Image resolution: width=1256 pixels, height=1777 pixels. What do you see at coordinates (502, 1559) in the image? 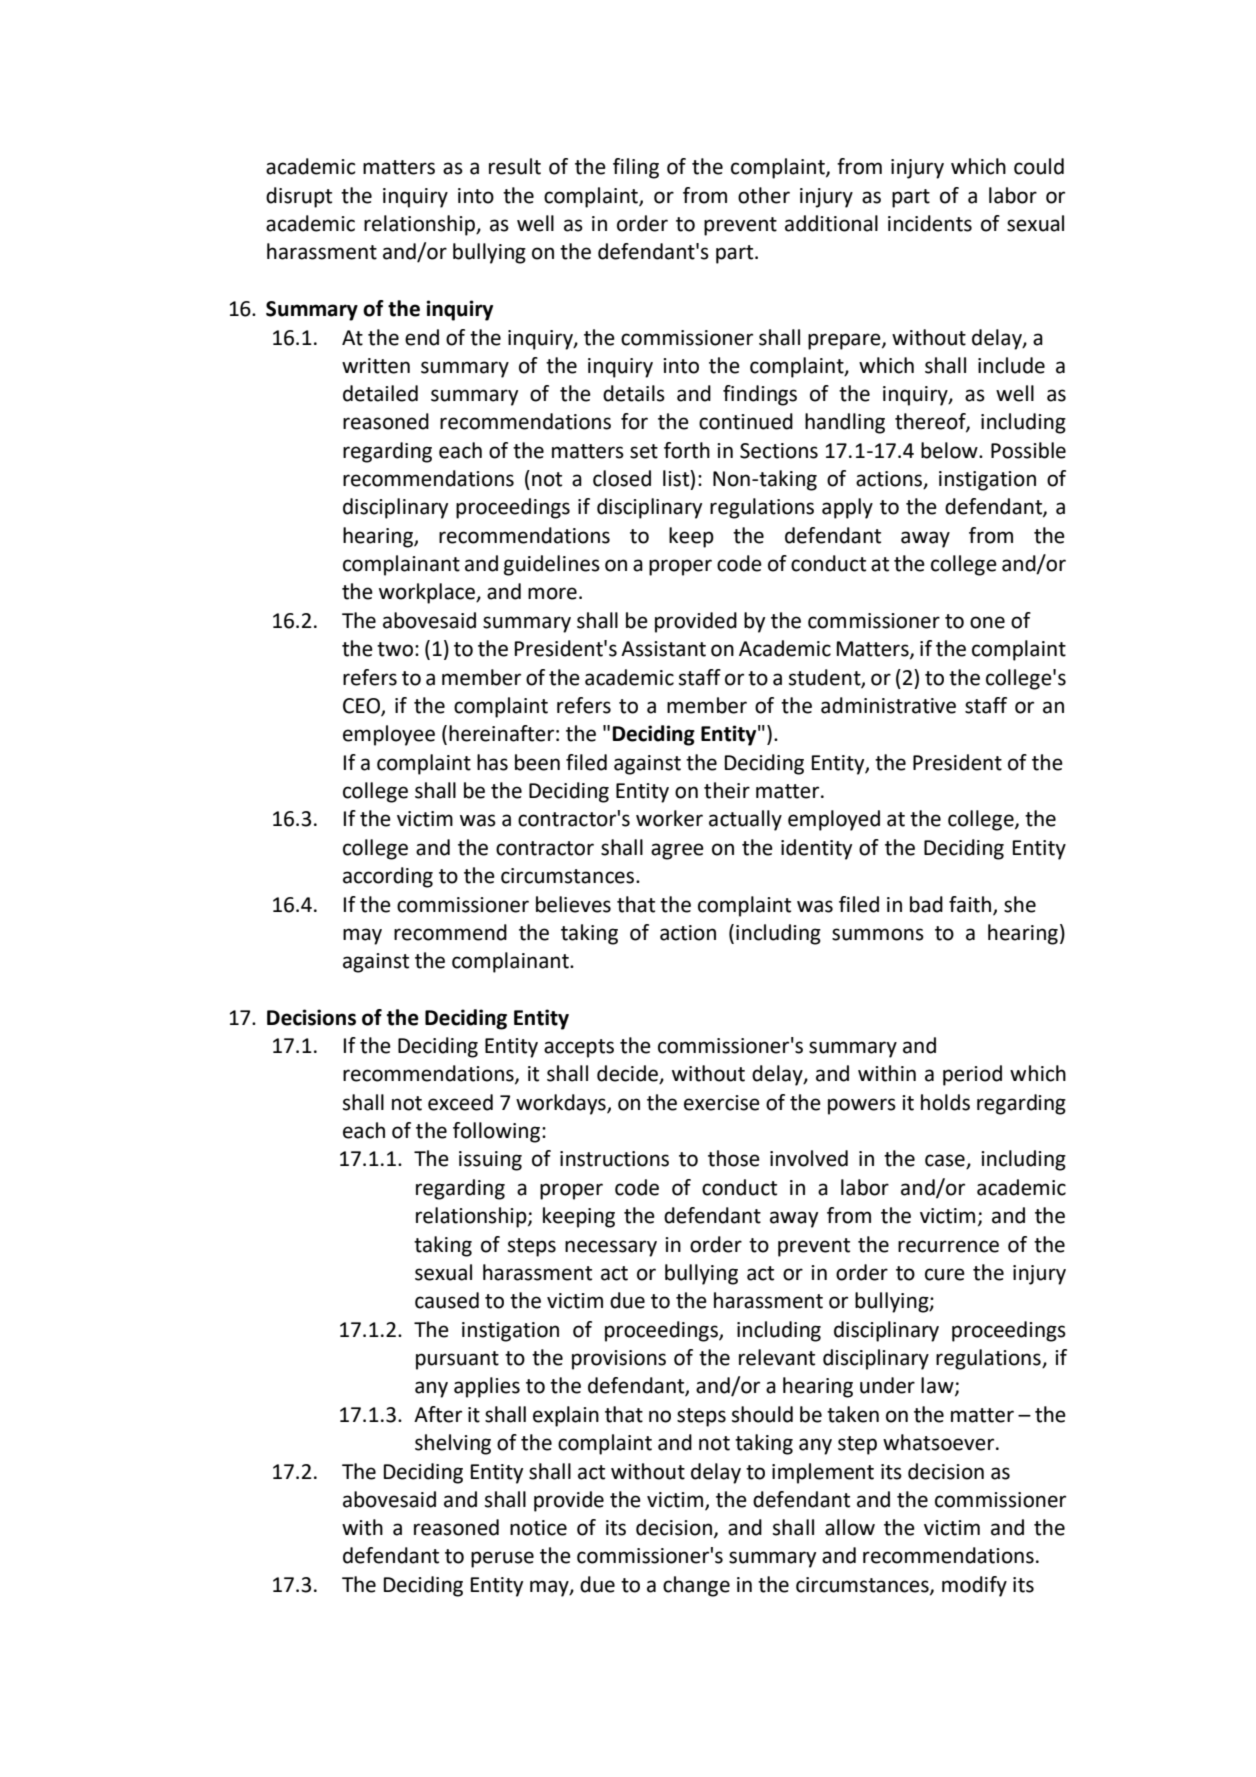
I see `peruse` at bounding box center [502, 1559].
